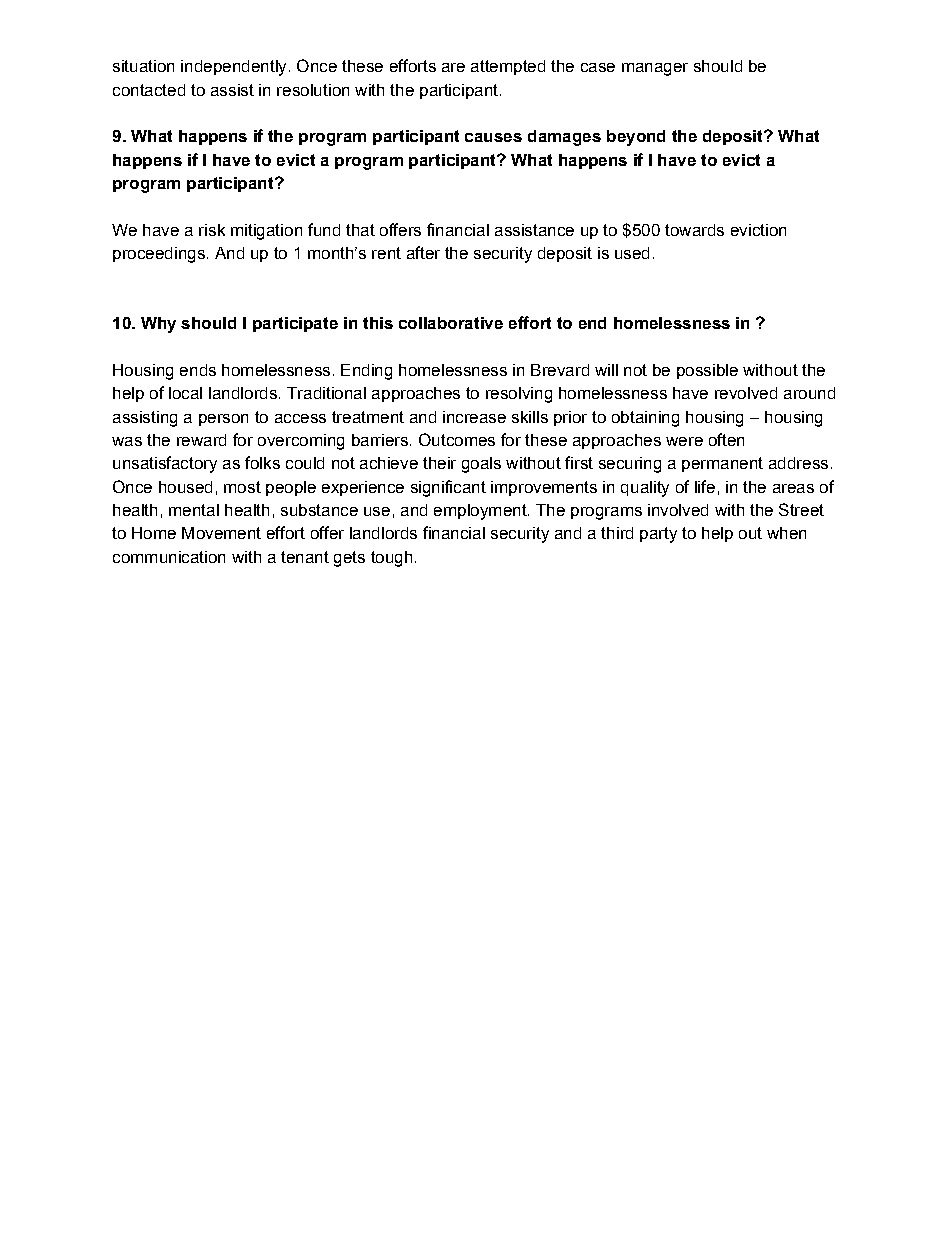 Image resolution: width=952 pixels, height=1233 pixels. I want to click on when, so click(786, 533).
